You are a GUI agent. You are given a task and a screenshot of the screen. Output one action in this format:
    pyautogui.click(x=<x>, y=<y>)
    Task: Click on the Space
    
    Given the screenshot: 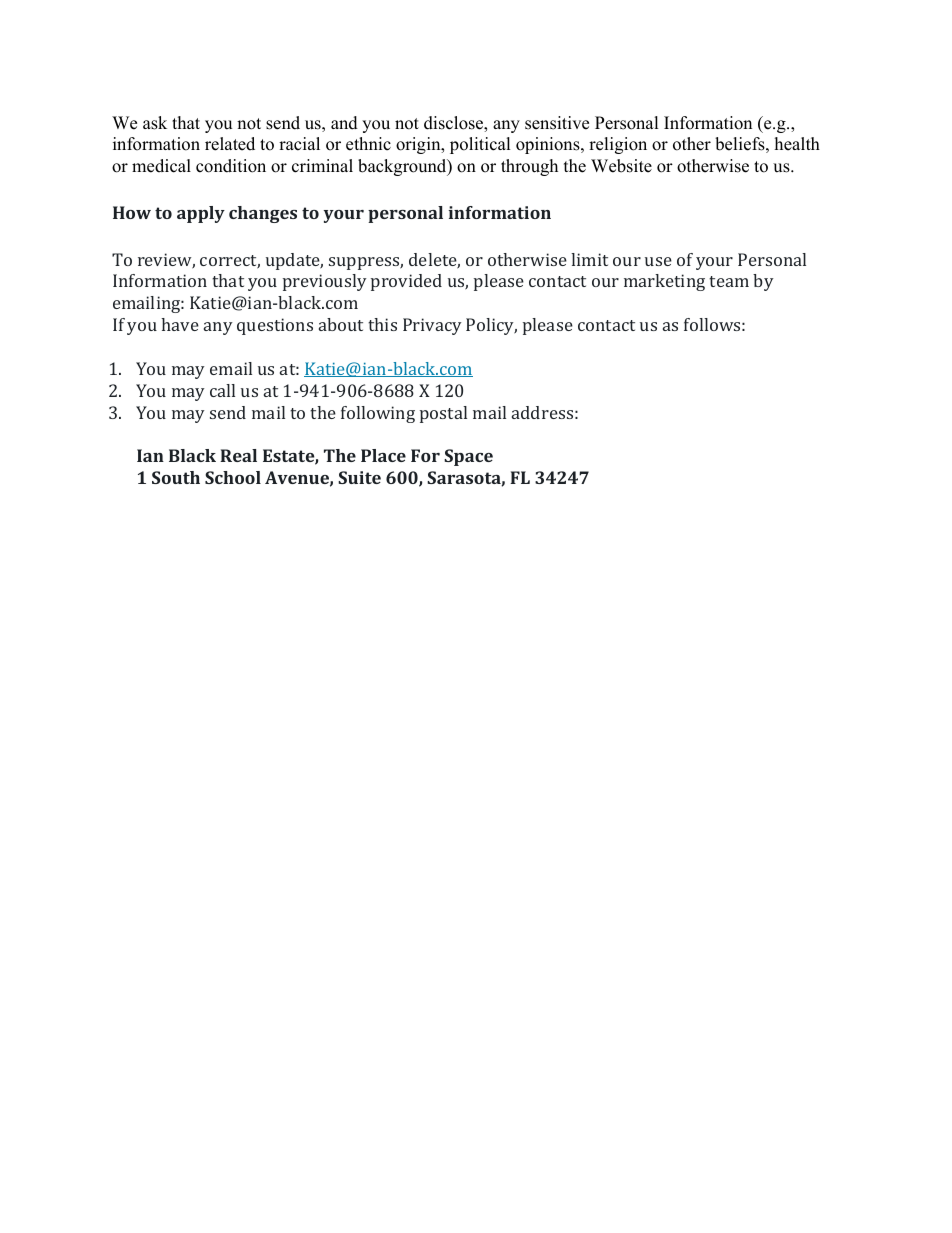 What is the action you would take?
    pyautogui.click(x=468, y=457)
